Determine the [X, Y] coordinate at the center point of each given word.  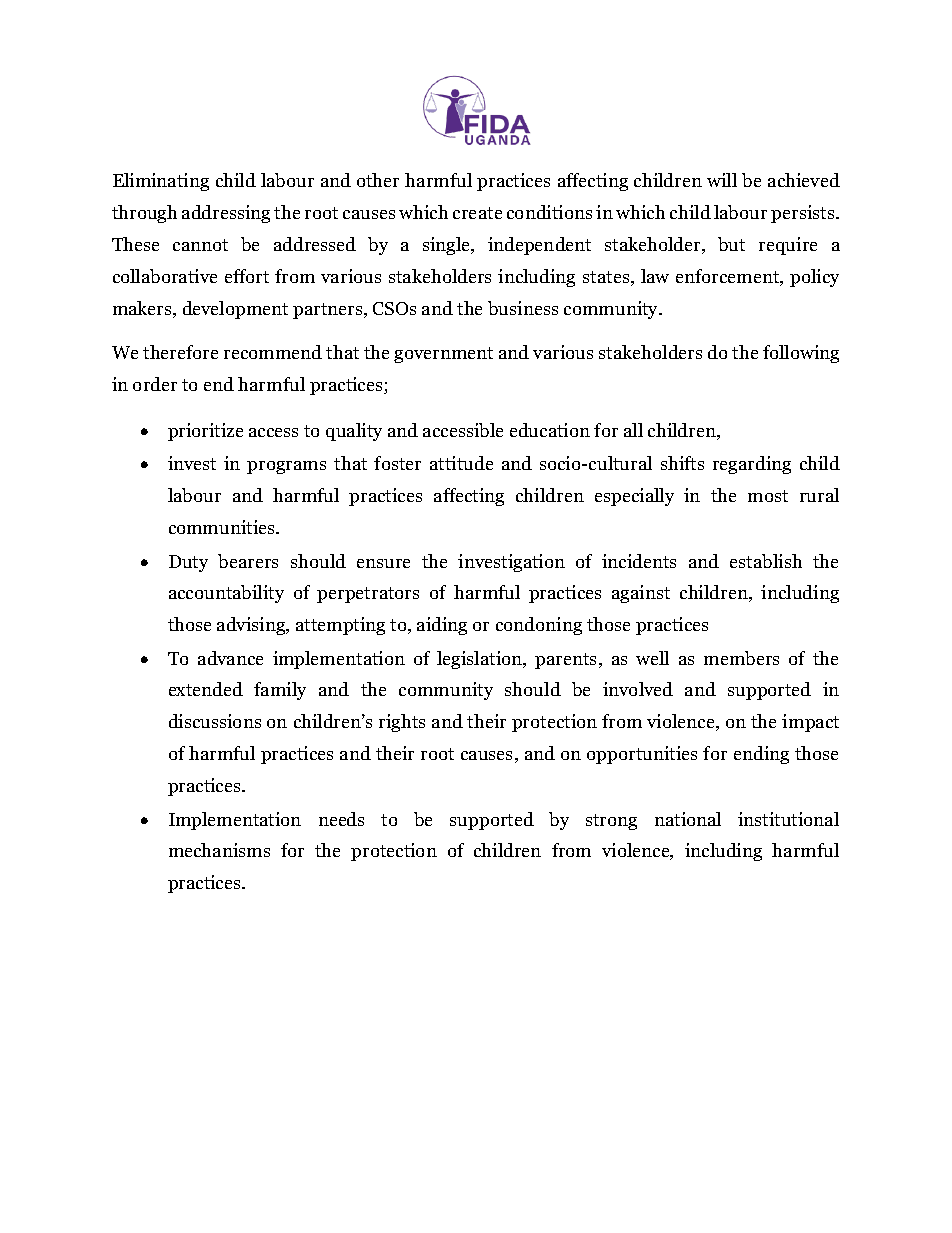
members [741, 658]
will [722, 180]
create [477, 213]
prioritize [205, 432]
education [550, 430]
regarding [752, 465]
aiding [442, 626]
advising [252, 626]
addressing [226, 214]
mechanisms [219, 850]
